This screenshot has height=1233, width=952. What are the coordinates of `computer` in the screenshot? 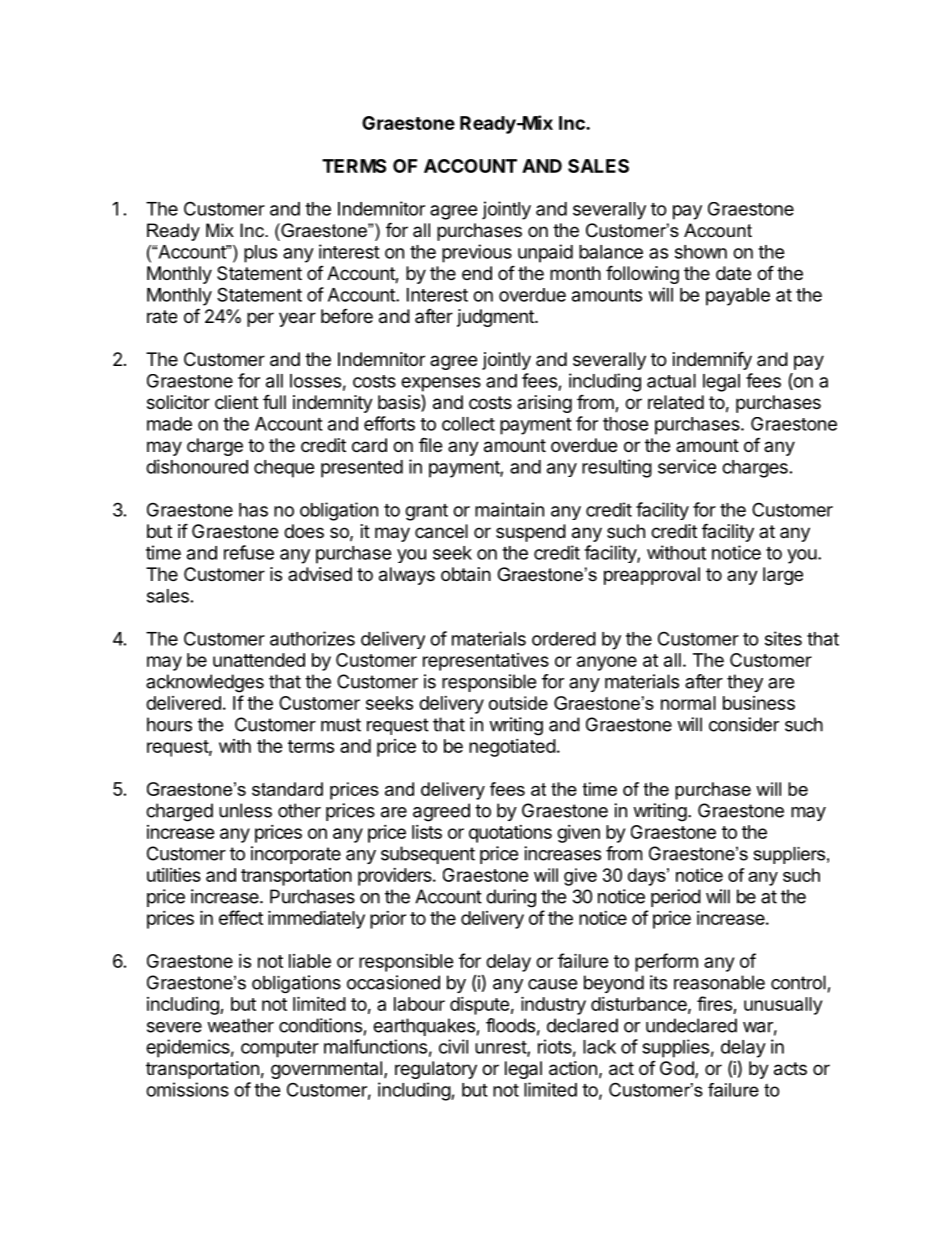 It's located at (280, 1049).
